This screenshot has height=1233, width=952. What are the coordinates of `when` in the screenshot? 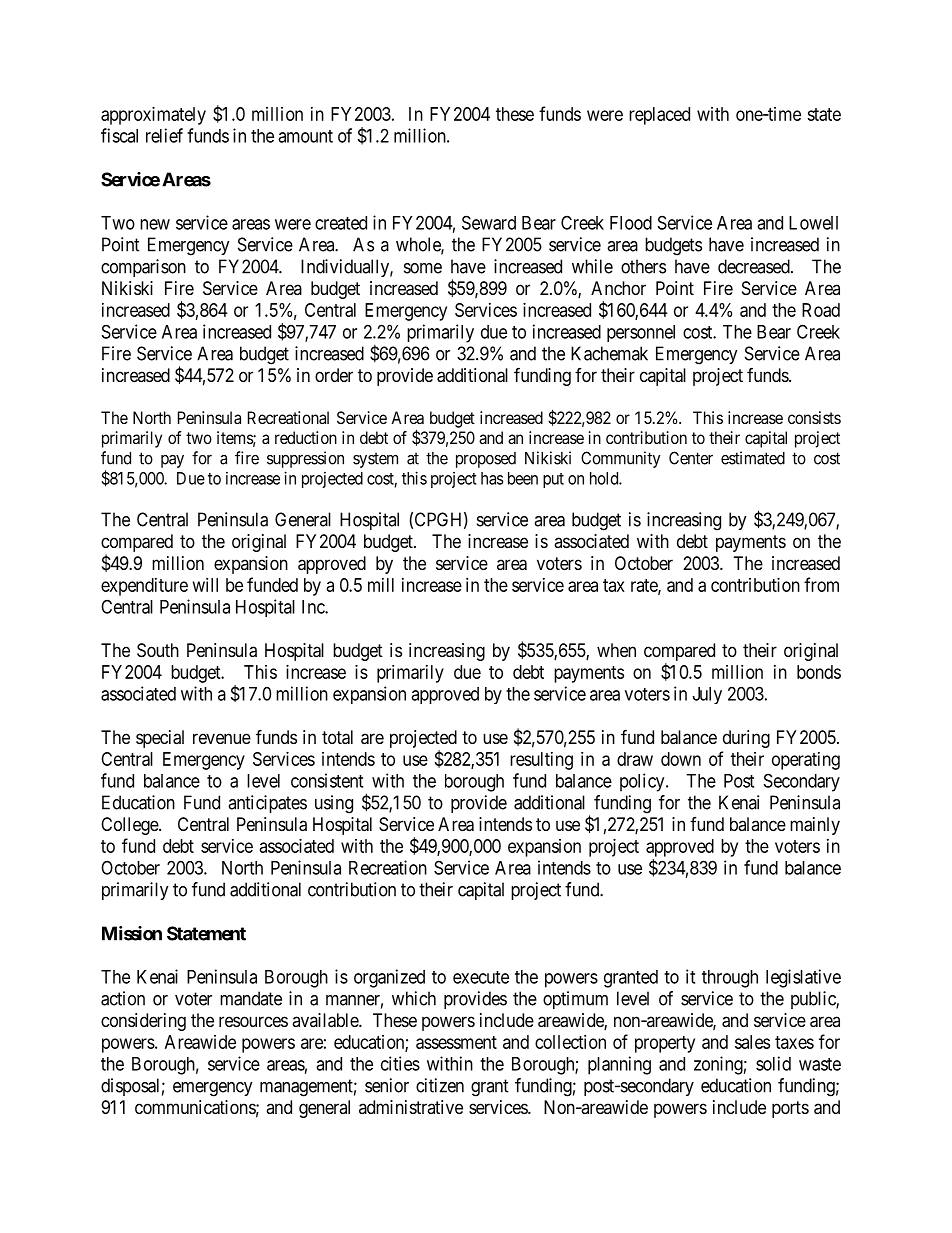 It's located at (616, 650).
